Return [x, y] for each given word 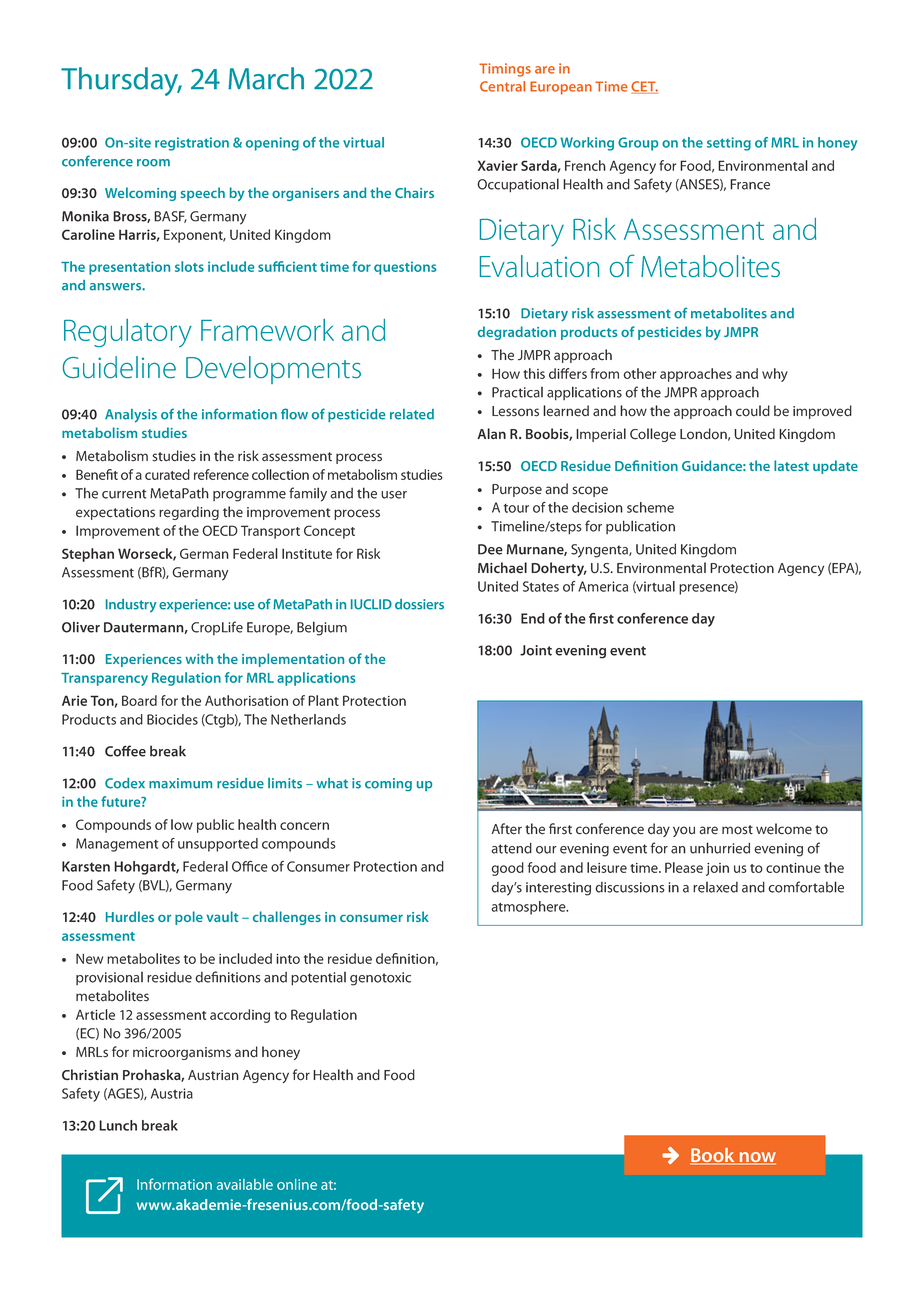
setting [729, 144]
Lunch [118, 1125]
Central [502, 86]
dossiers [419, 604]
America [603, 586]
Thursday [121, 81]
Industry [131, 606]
